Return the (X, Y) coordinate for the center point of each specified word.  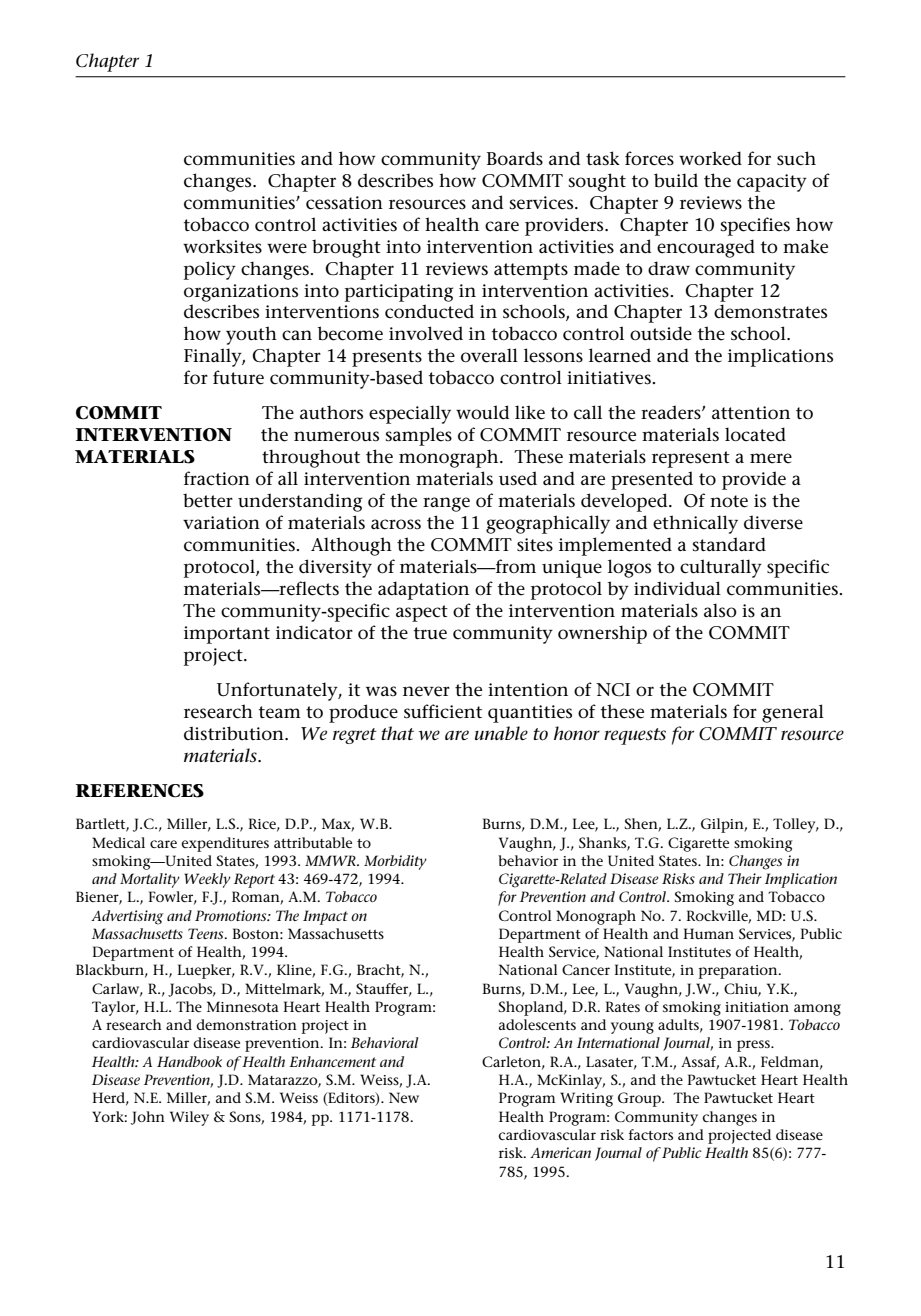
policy (210, 270)
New (404, 1097)
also (720, 610)
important (227, 635)
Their (745, 878)
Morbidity (395, 862)
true (430, 633)
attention (751, 413)
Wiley (189, 1118)
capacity (772, 183)
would (482, 412)
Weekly (207, 880)
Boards (515, 158)
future (238, 377)
